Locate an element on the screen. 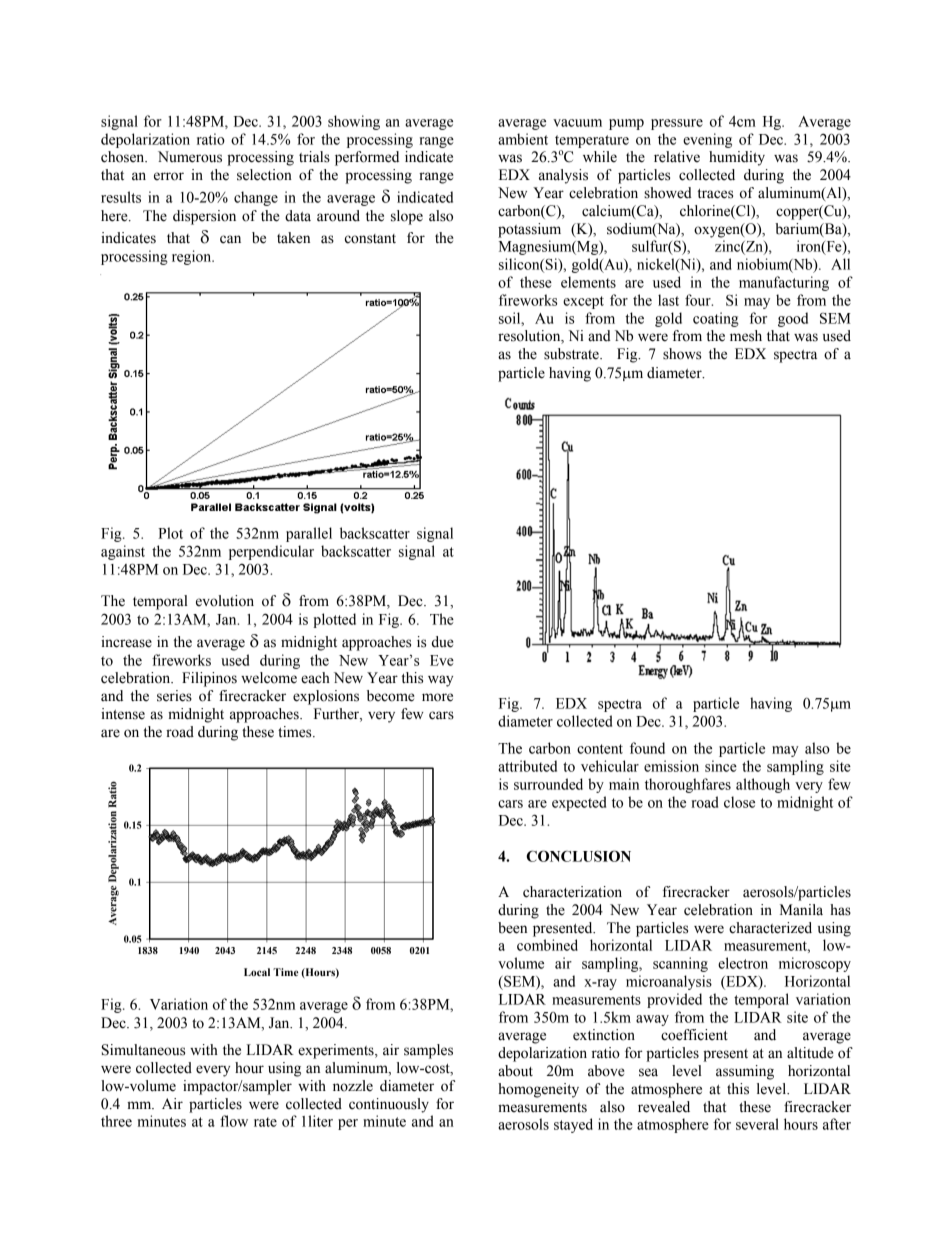  humidity is located at coordinates (737, 158).
